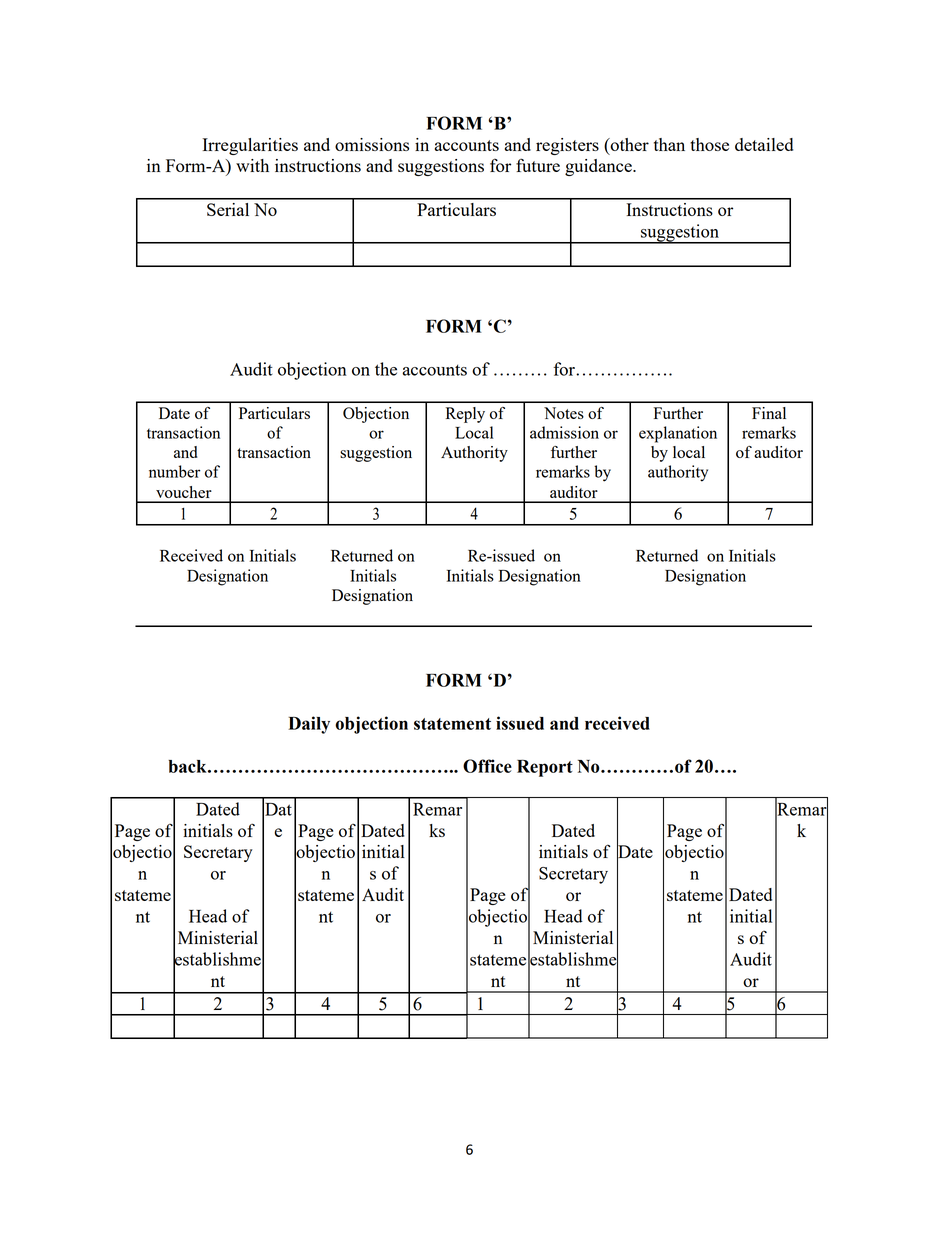  Describe the element at coordinates (250, 146) in the page. I see `Irregularities` at that location.
